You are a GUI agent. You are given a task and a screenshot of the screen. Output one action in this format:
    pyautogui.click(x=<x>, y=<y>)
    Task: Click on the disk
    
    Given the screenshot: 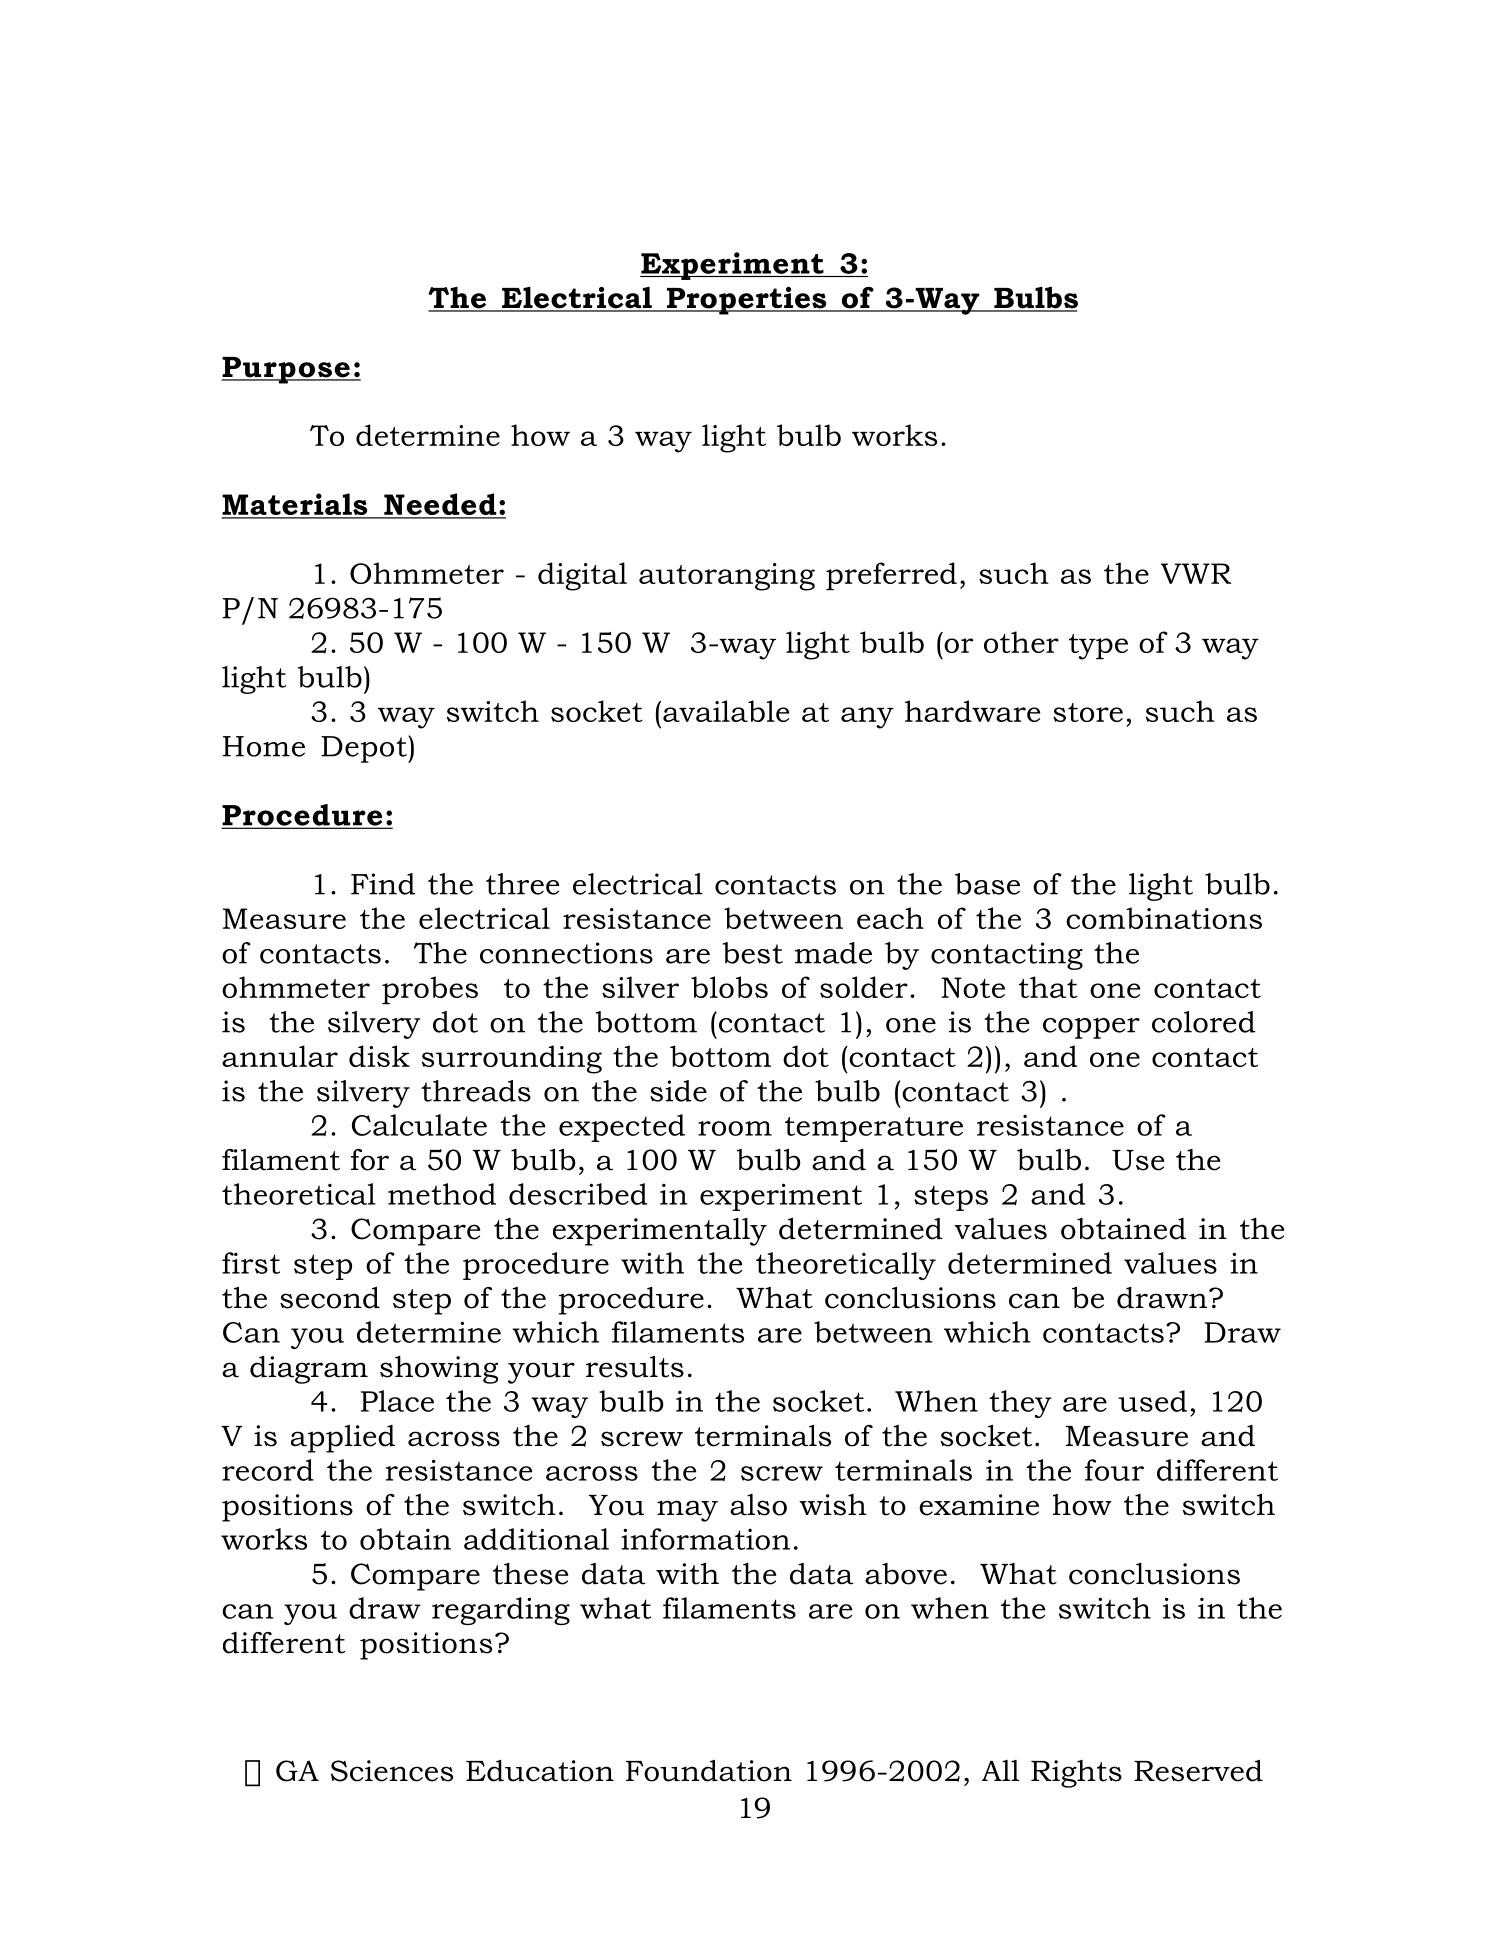 What is the action you would take?
    pyautogui.click(x=379, y=1056)
